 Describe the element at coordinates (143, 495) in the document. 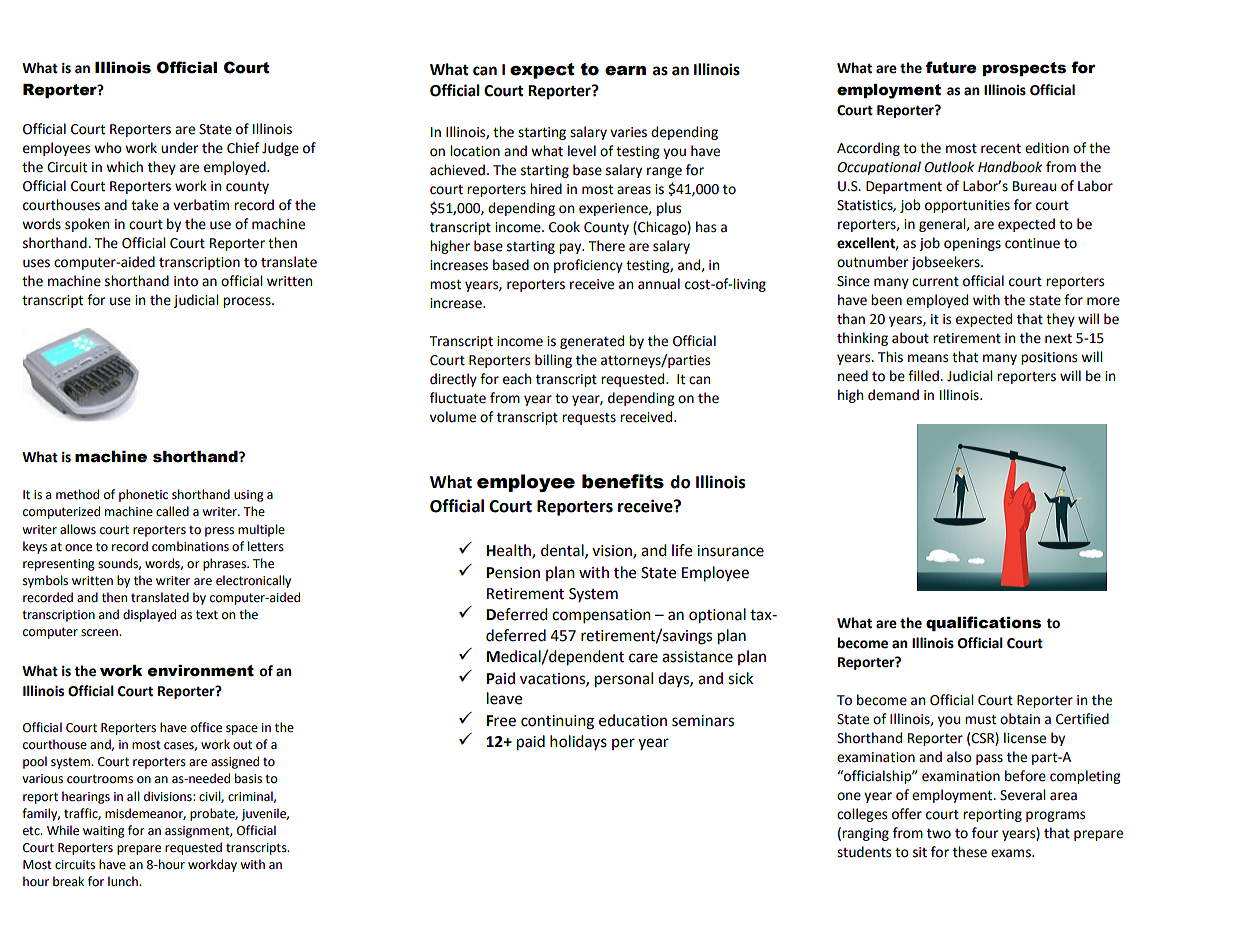

I see `phonetic` at that location.
